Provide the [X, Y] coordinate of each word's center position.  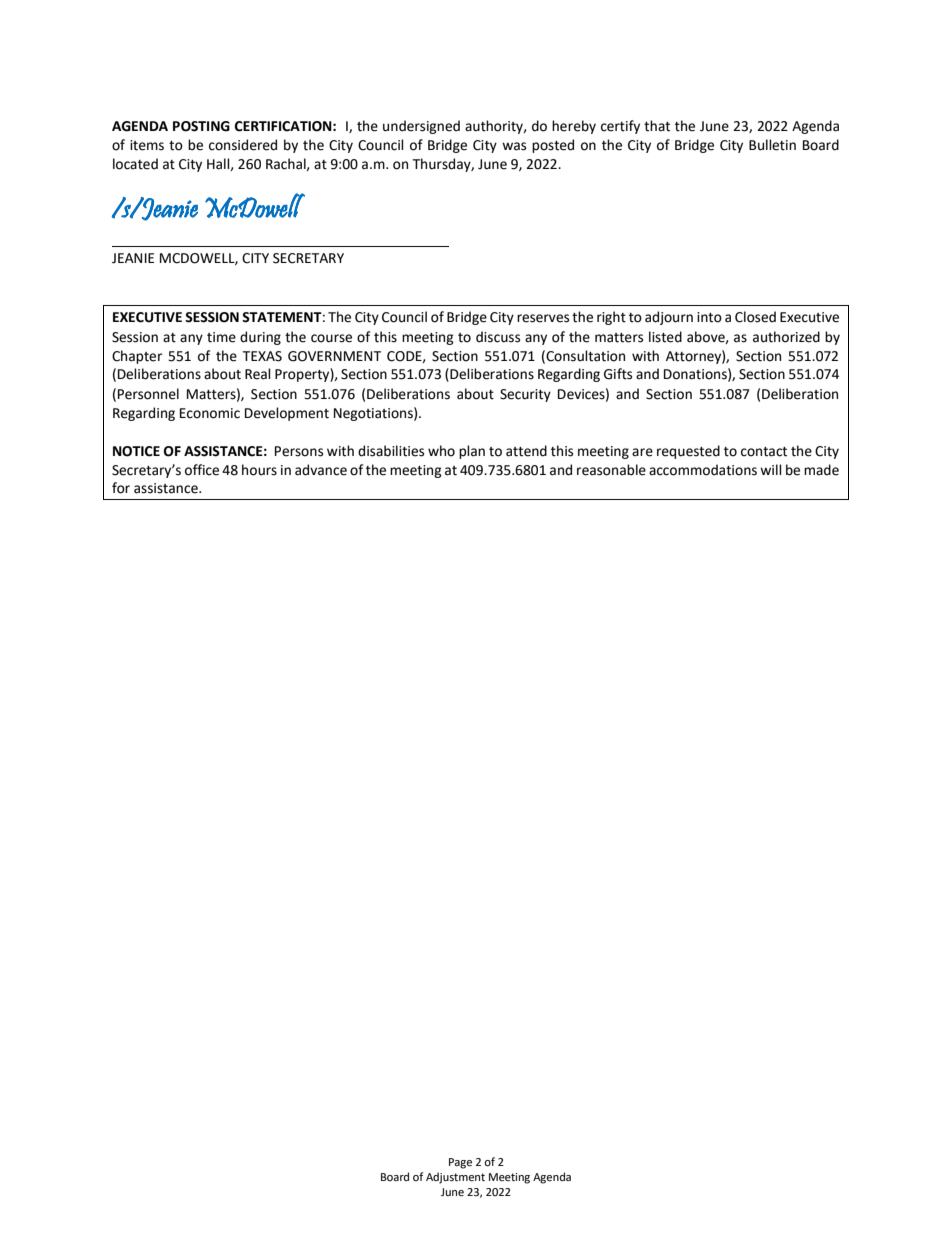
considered [243, 145]
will [771, 469]
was [514, 146]
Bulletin [772, 145]
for [121, 488]
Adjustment [455, 1178]
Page [460, 1163]
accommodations [703, 470]
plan [472, 452]
